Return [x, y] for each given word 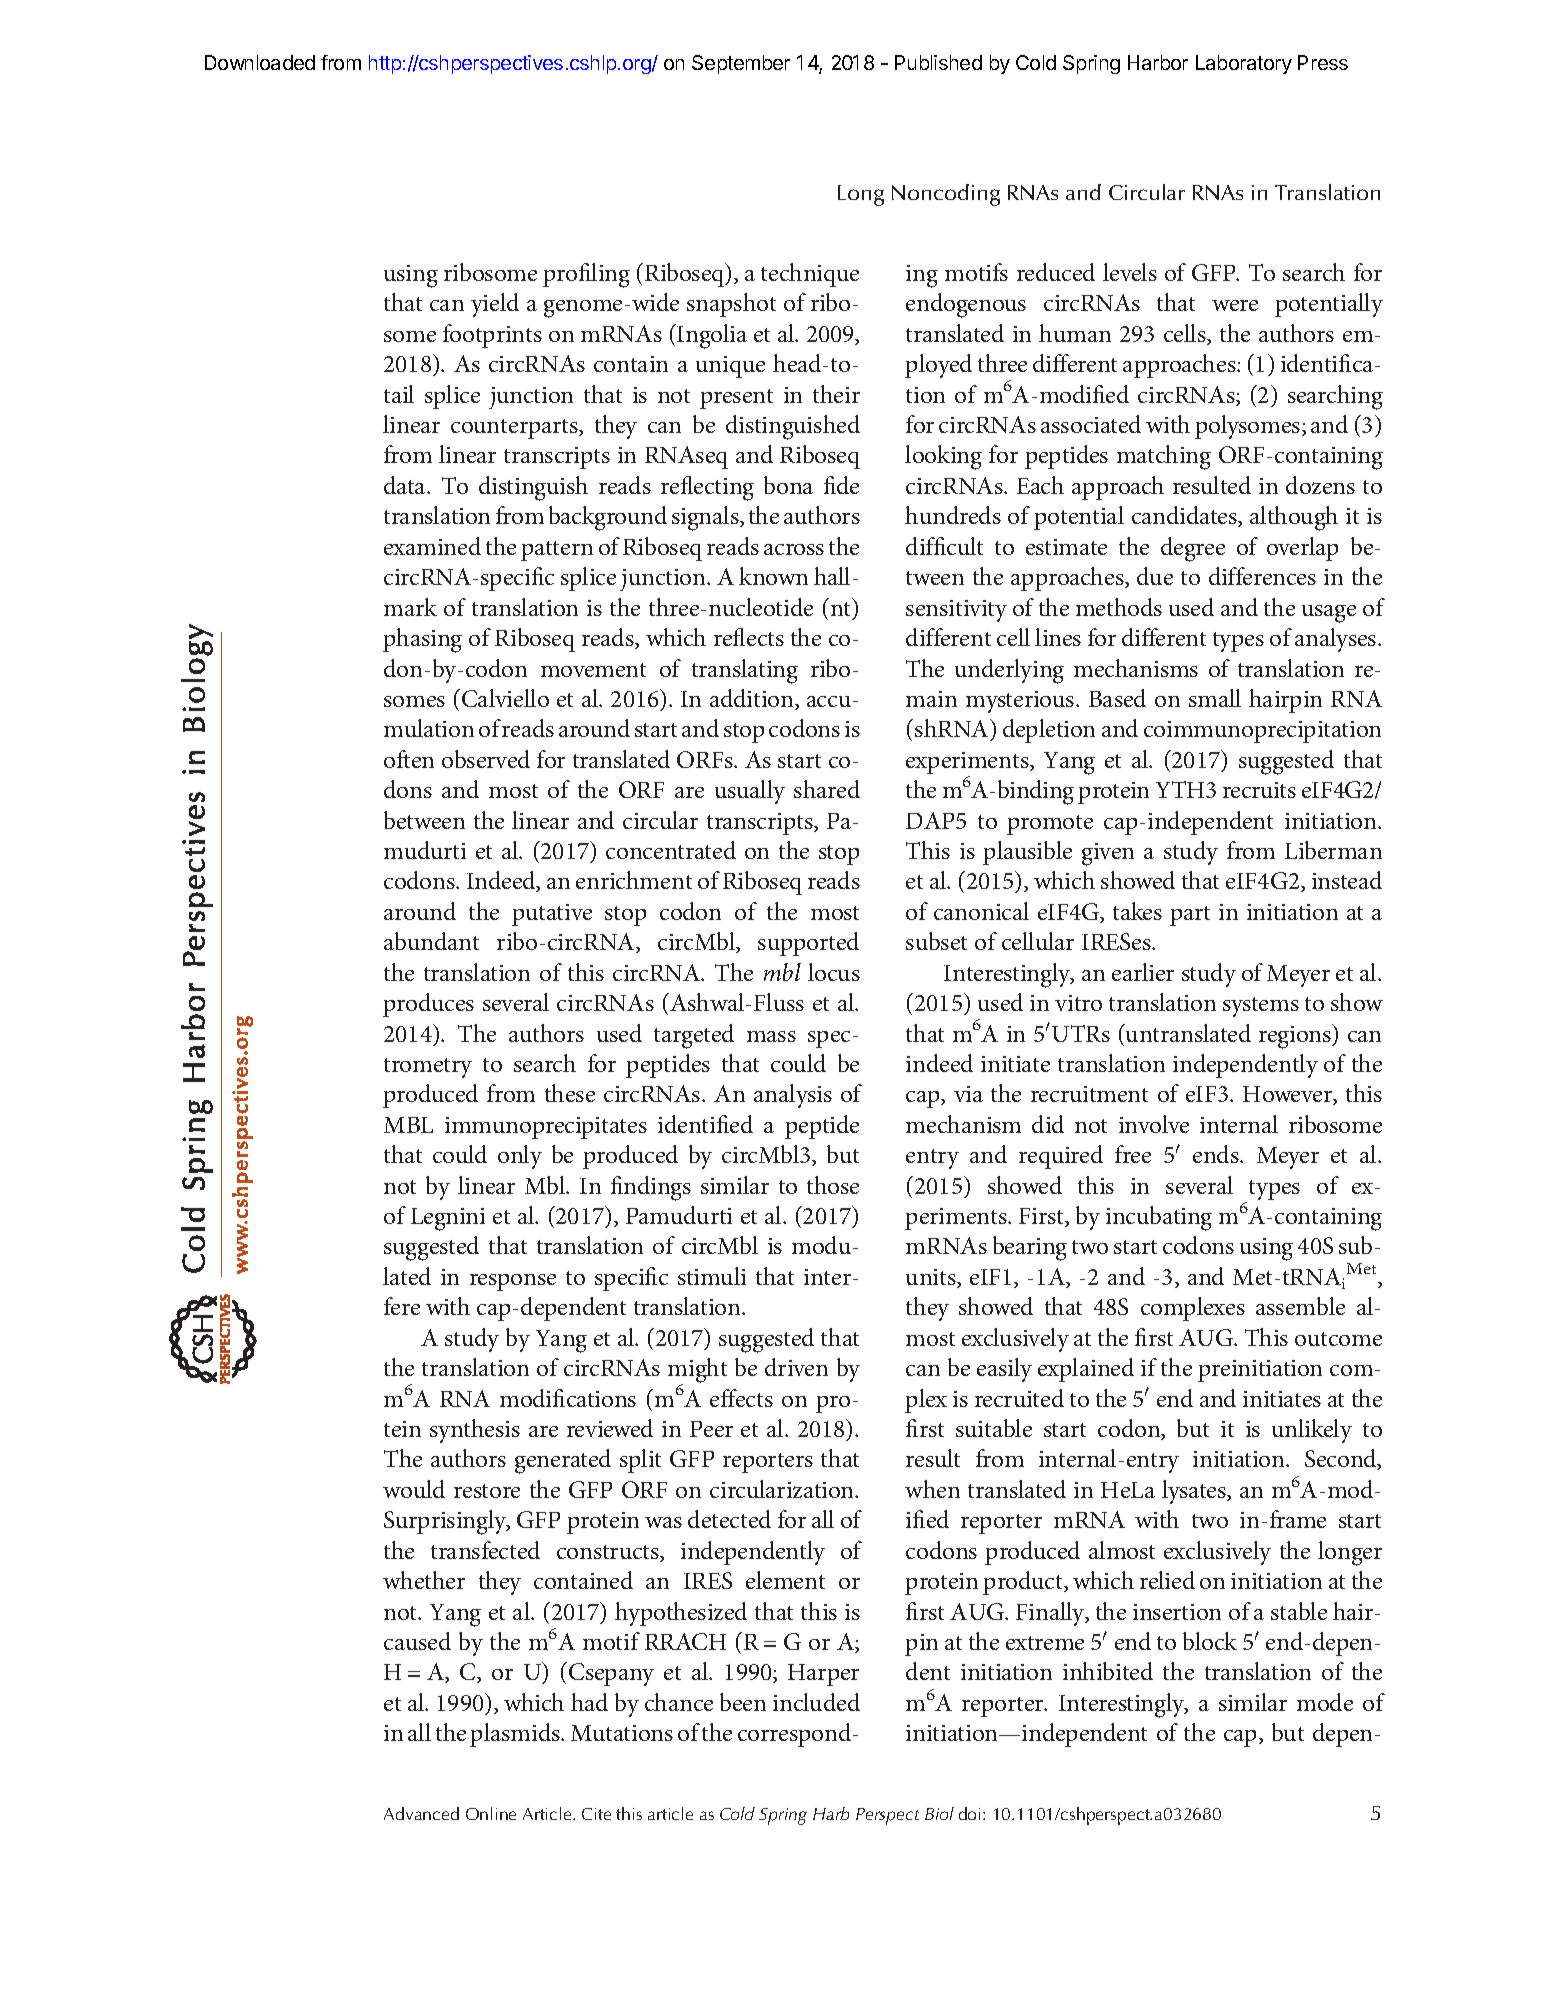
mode [1325, 1702]
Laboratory [1244, 64]
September [741, 64]
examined [432, 546]
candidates [1185, 516]
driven [796, 1367]
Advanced [421, 1813]
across [794, 549]
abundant [431, 941]
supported [808, 944]
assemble [1300, 1306]
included [816, 1702]
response [513, 1282]
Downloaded [260, 62]
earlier [1143, 972]
